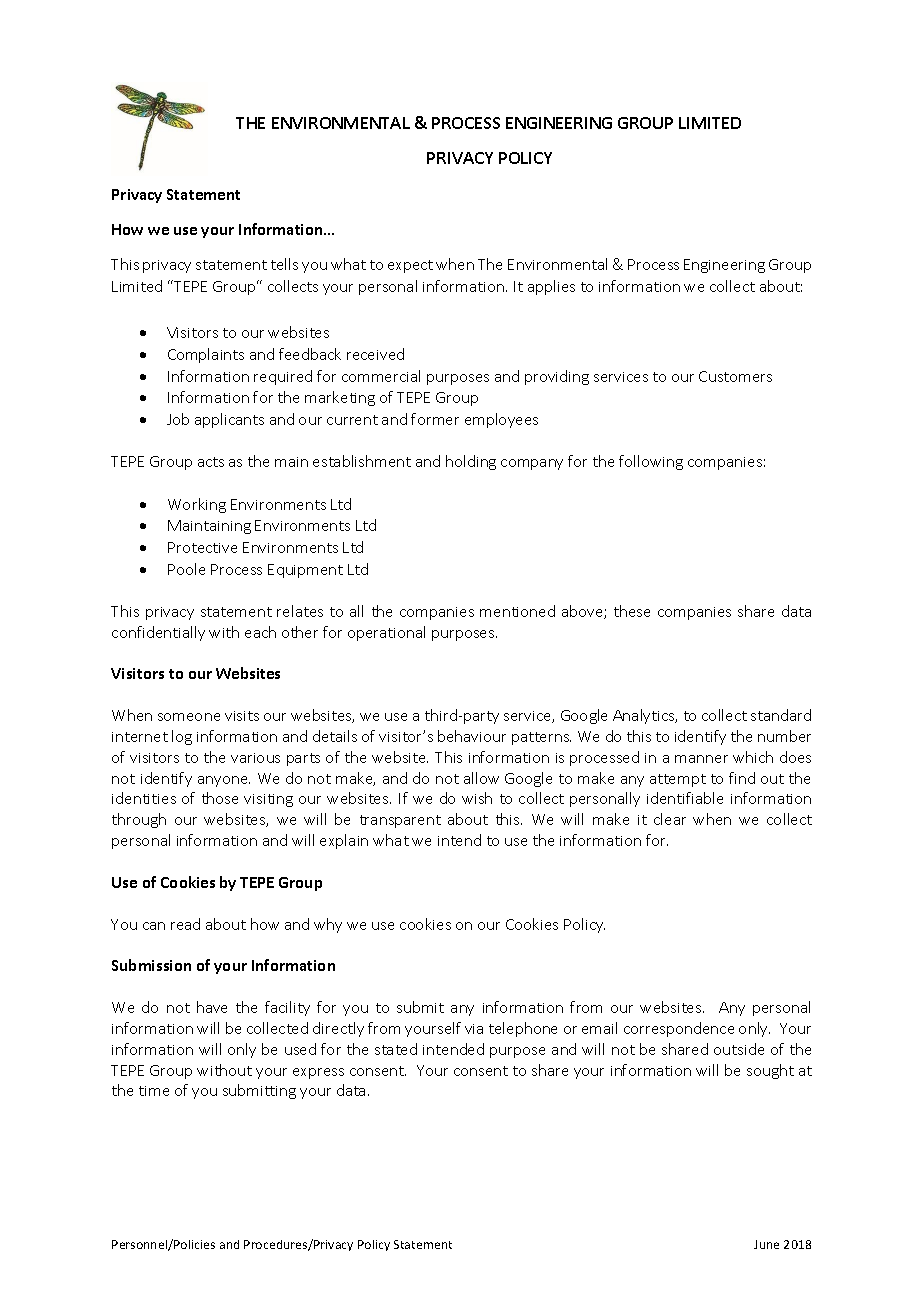 This screenshot has width=924, height=1308. What do you see at coordinates (410, 266) in the screenshot?
I see `expect` at bounding box center [410, 266].
